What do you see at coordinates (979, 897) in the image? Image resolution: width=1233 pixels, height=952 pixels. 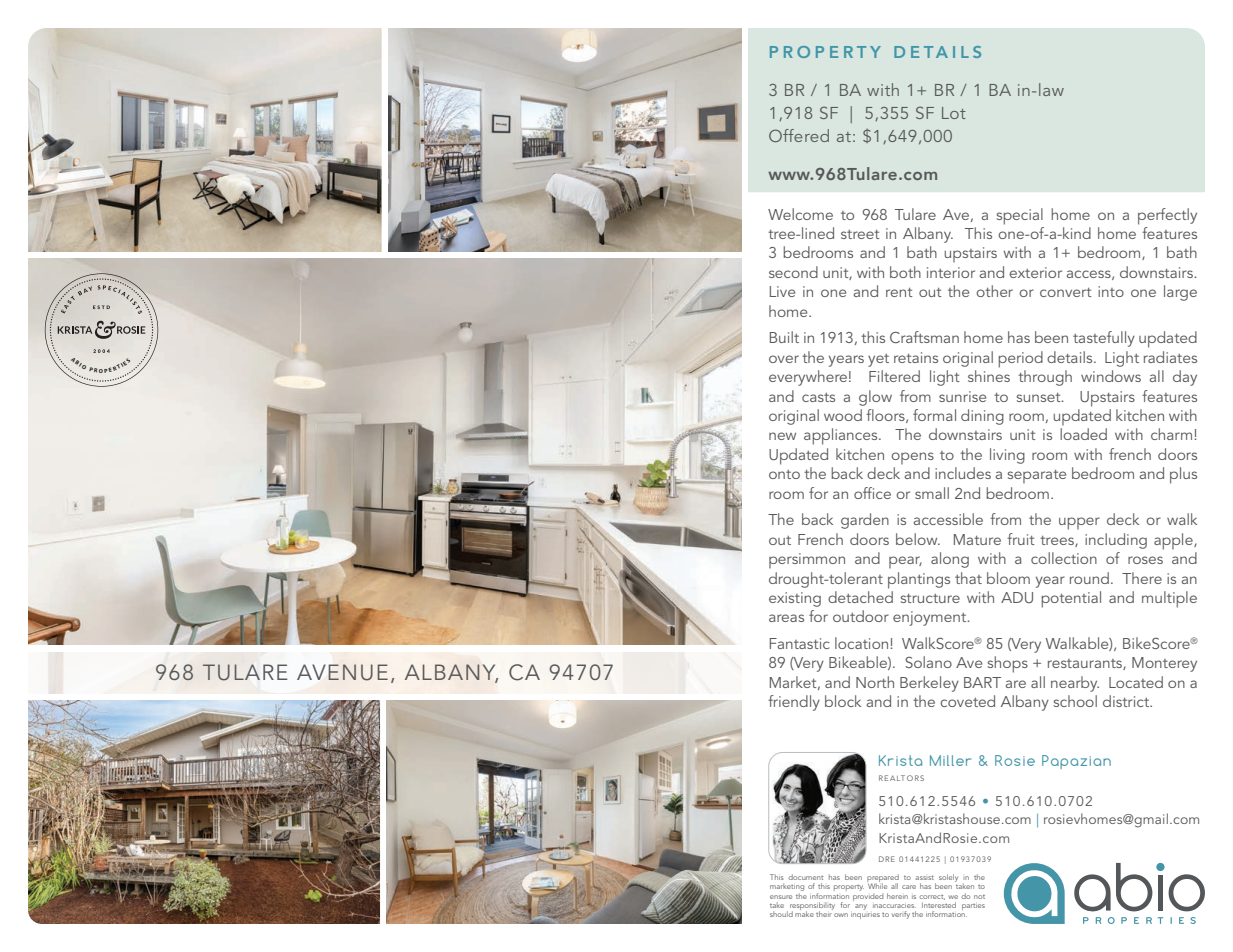 I see `not` at bounding box center [979, 897].
